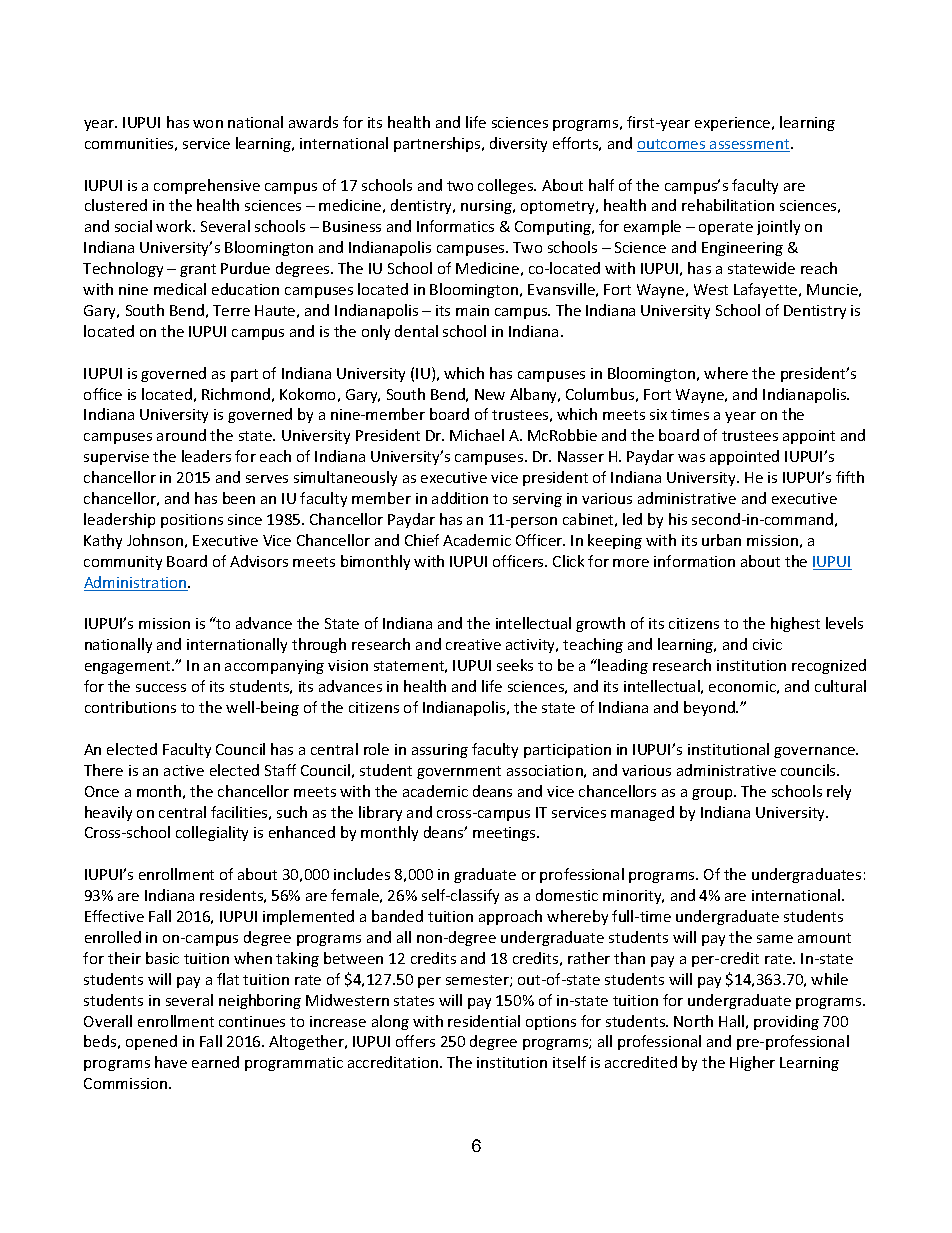  I want to click on group, so click(713, 794).
